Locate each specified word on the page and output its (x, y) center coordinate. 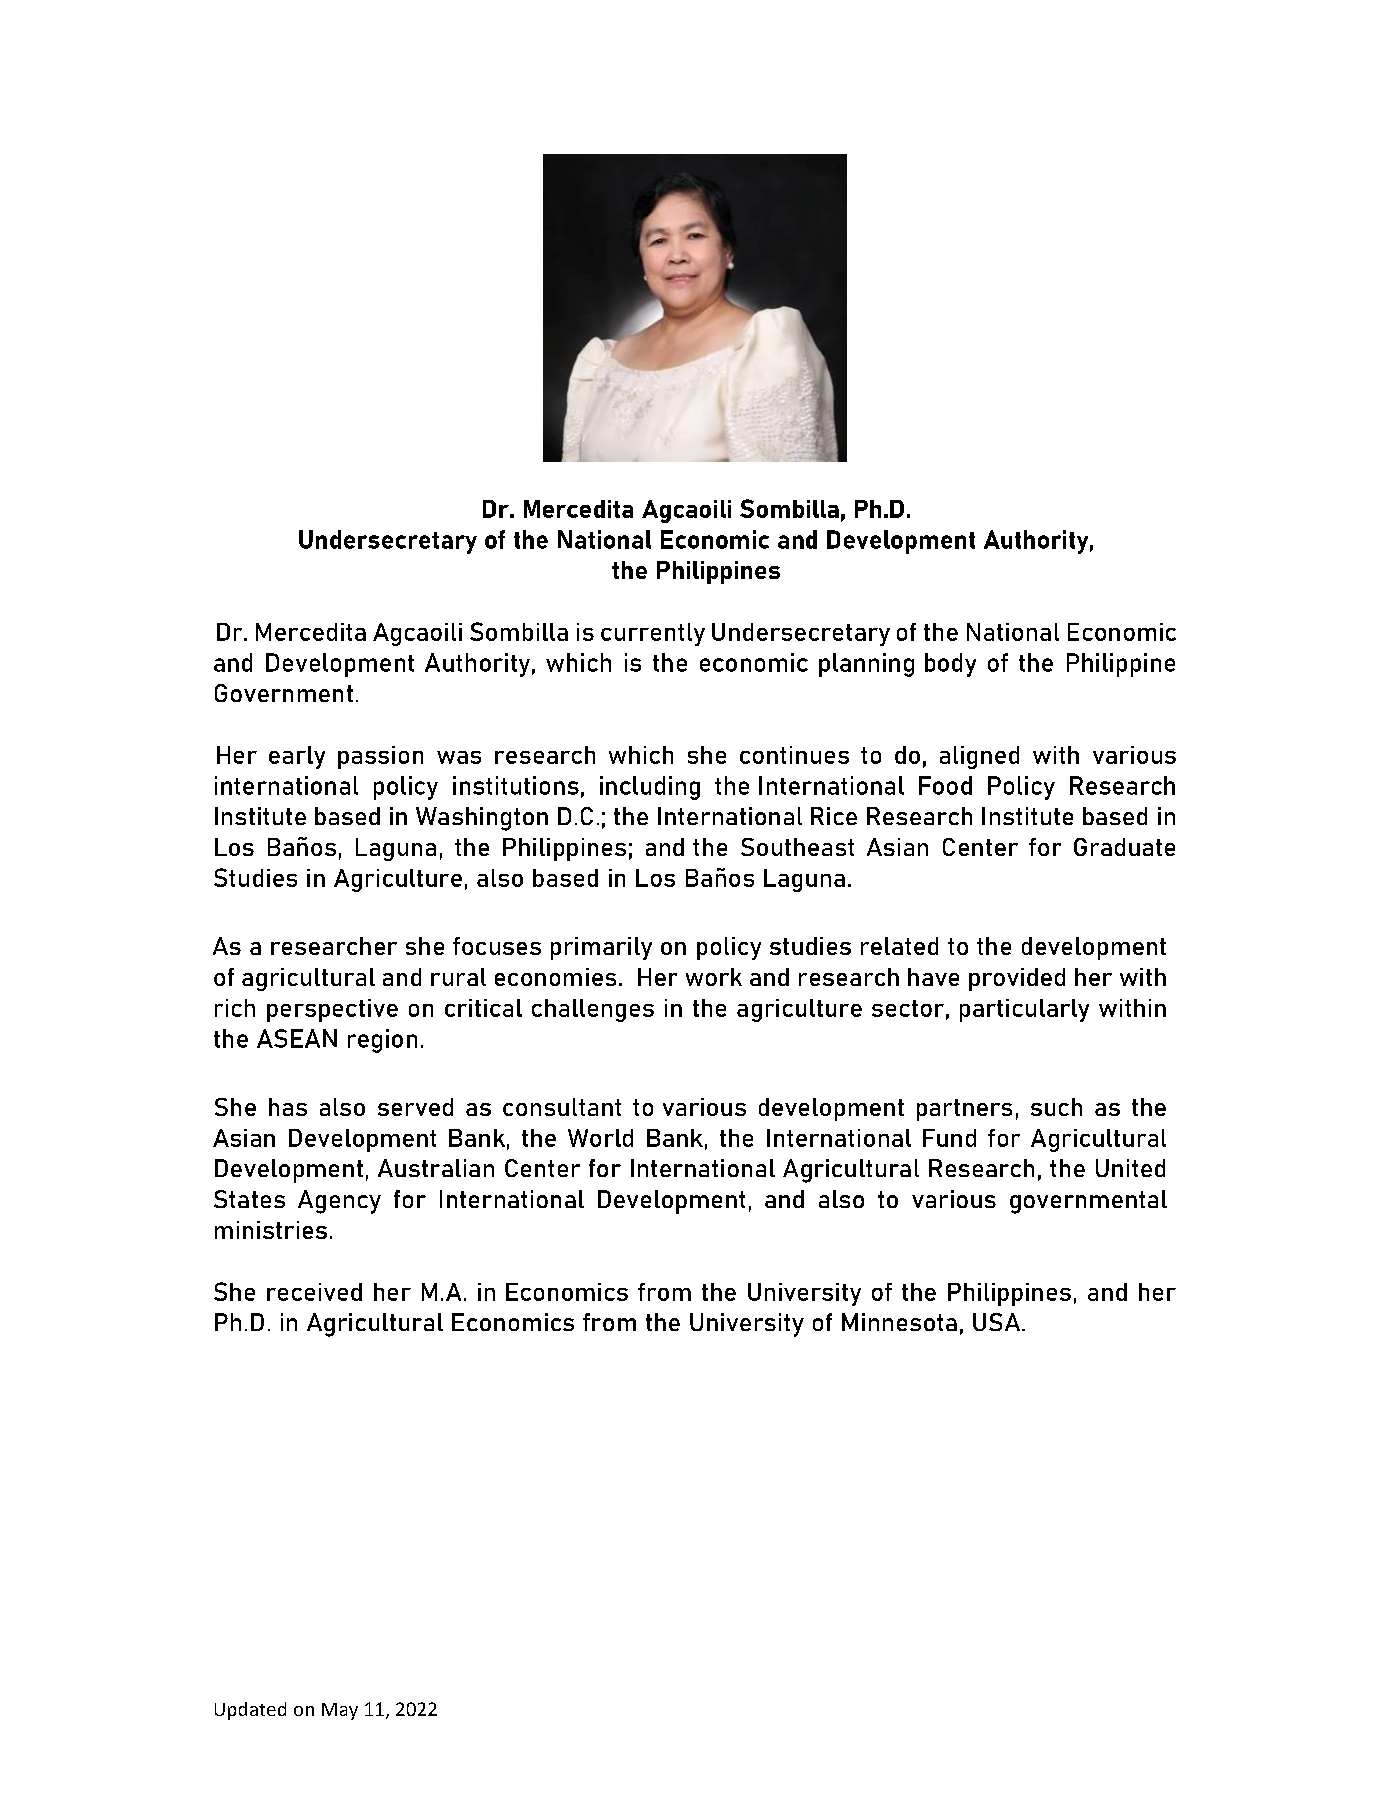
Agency (339, 1202)
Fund (949, 1138)
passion (380, 757)
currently (653, 634)
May (340, 1711)
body (950, 665)
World (600, 1138)
